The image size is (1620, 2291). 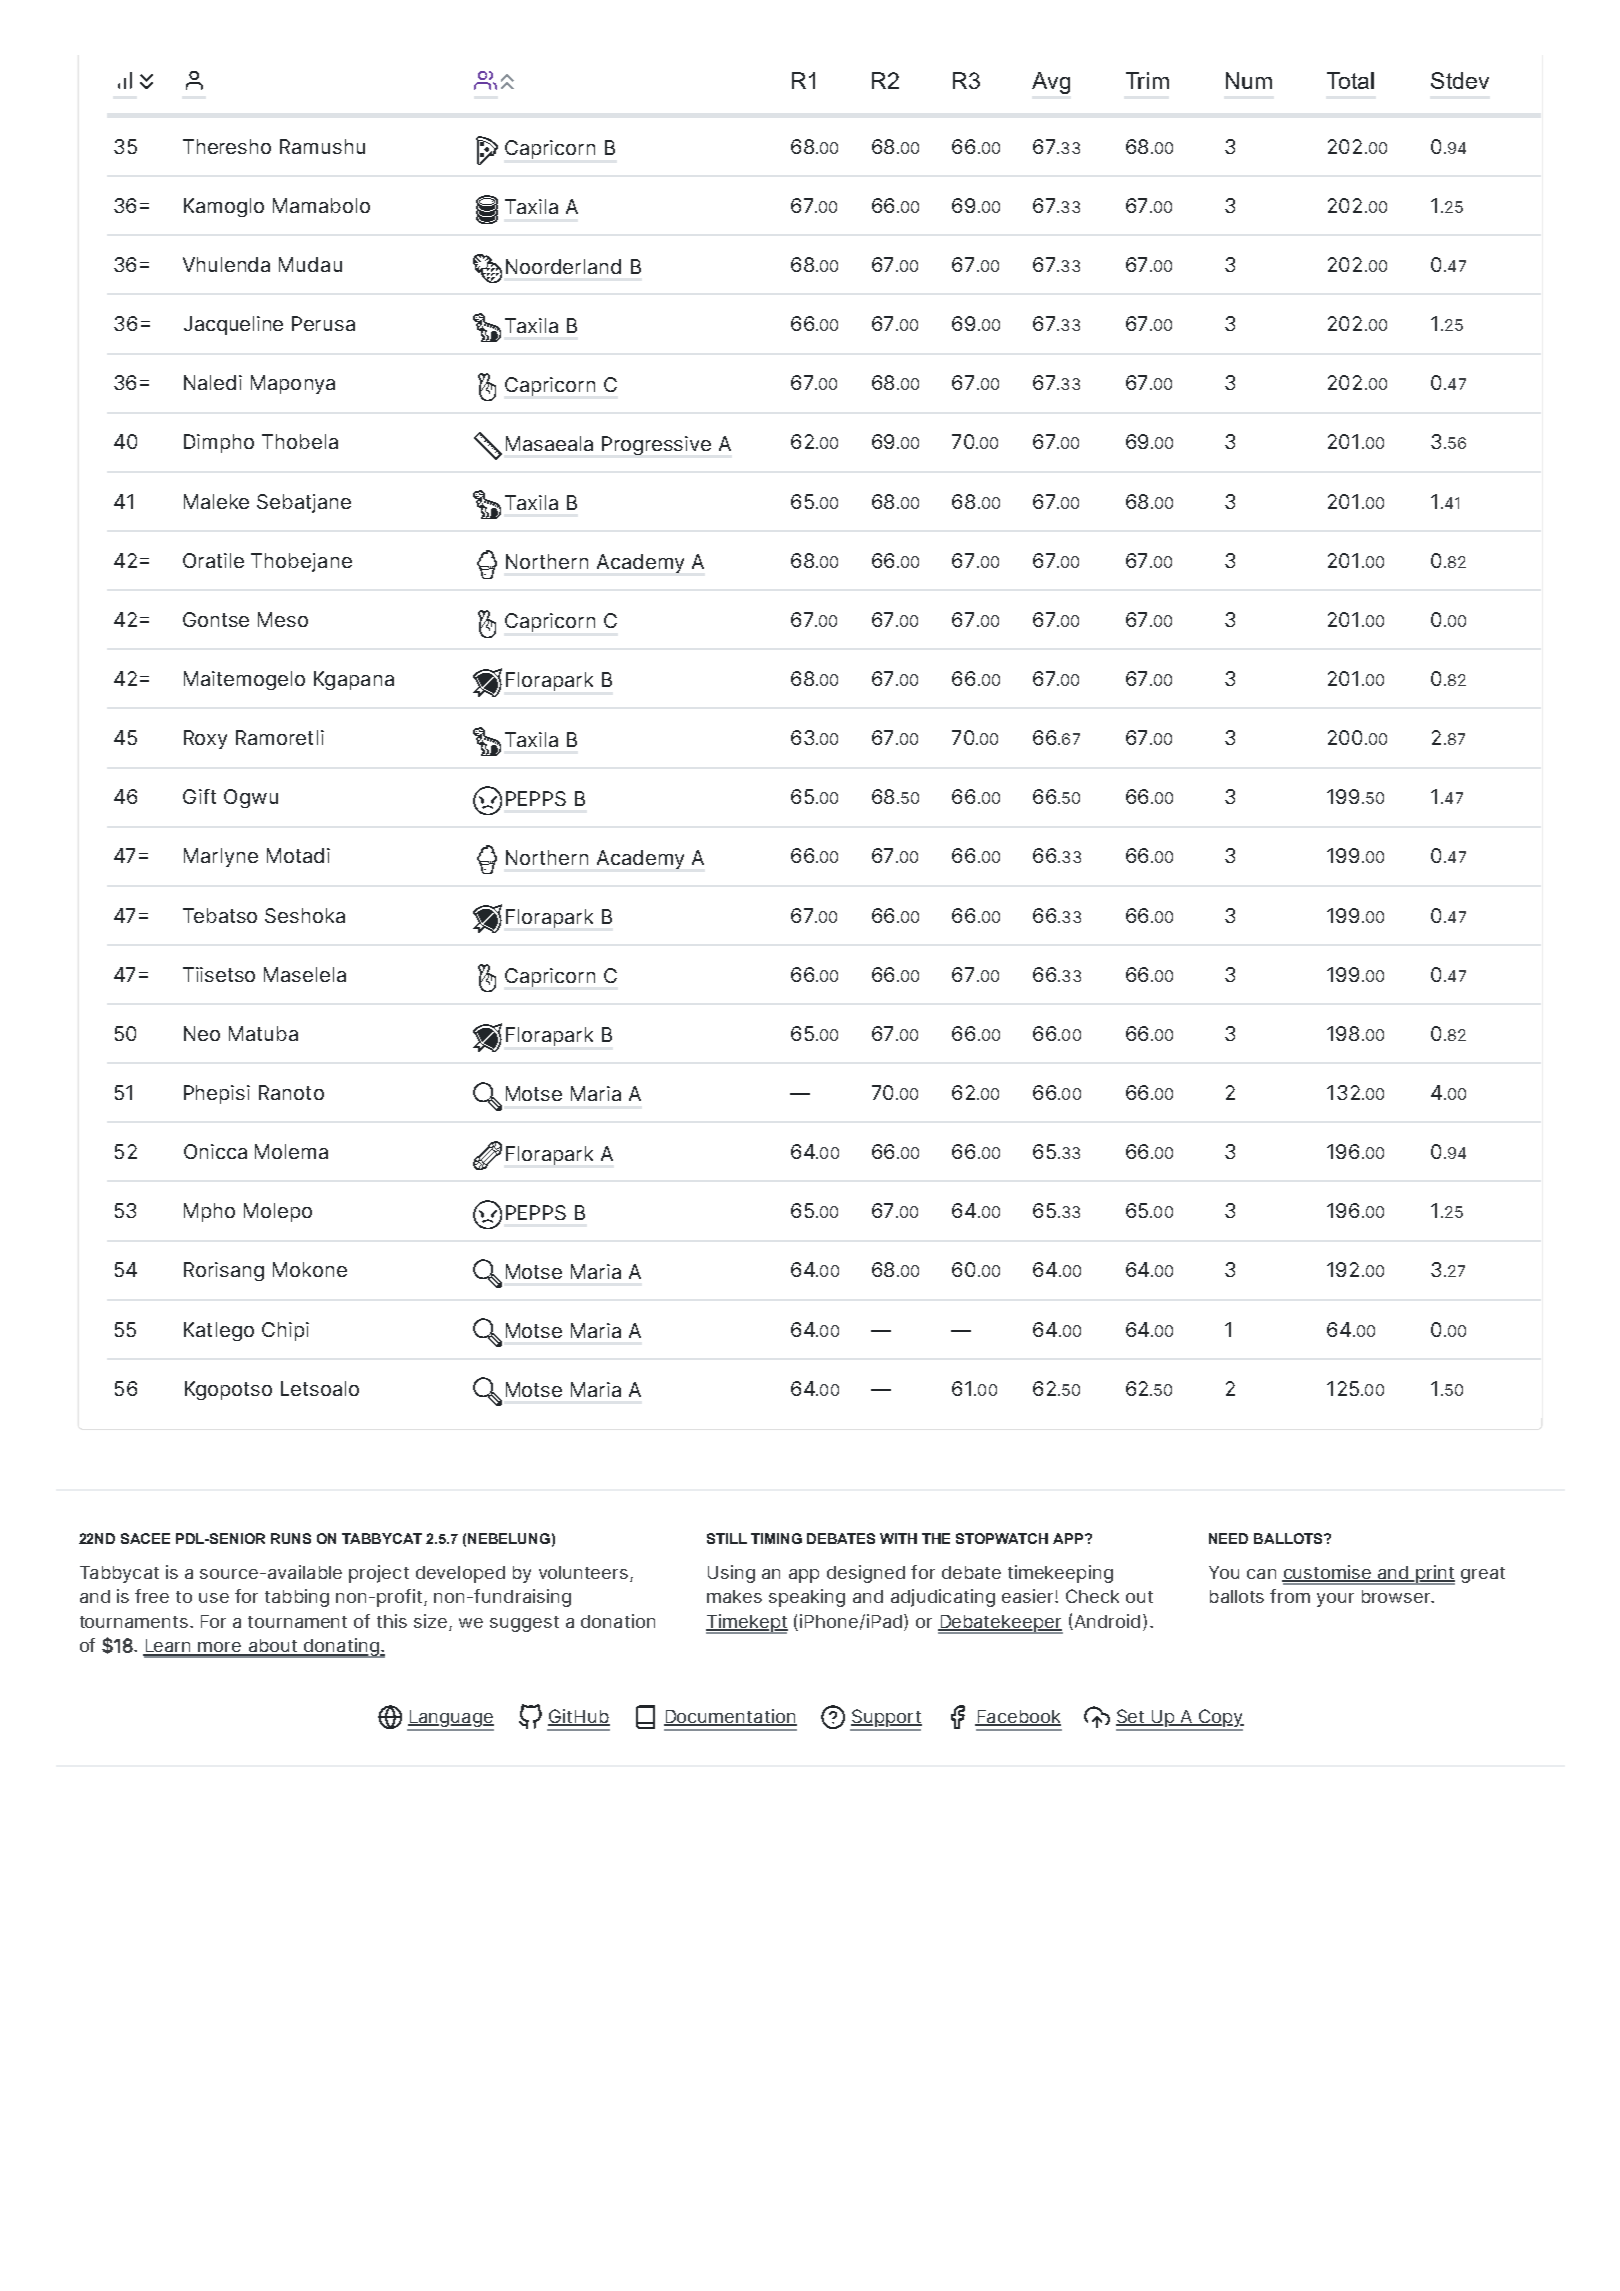 What do you see at coordinates (807, 1598) in the document?
I see `speaking` at bounding box center [807, 1598].
